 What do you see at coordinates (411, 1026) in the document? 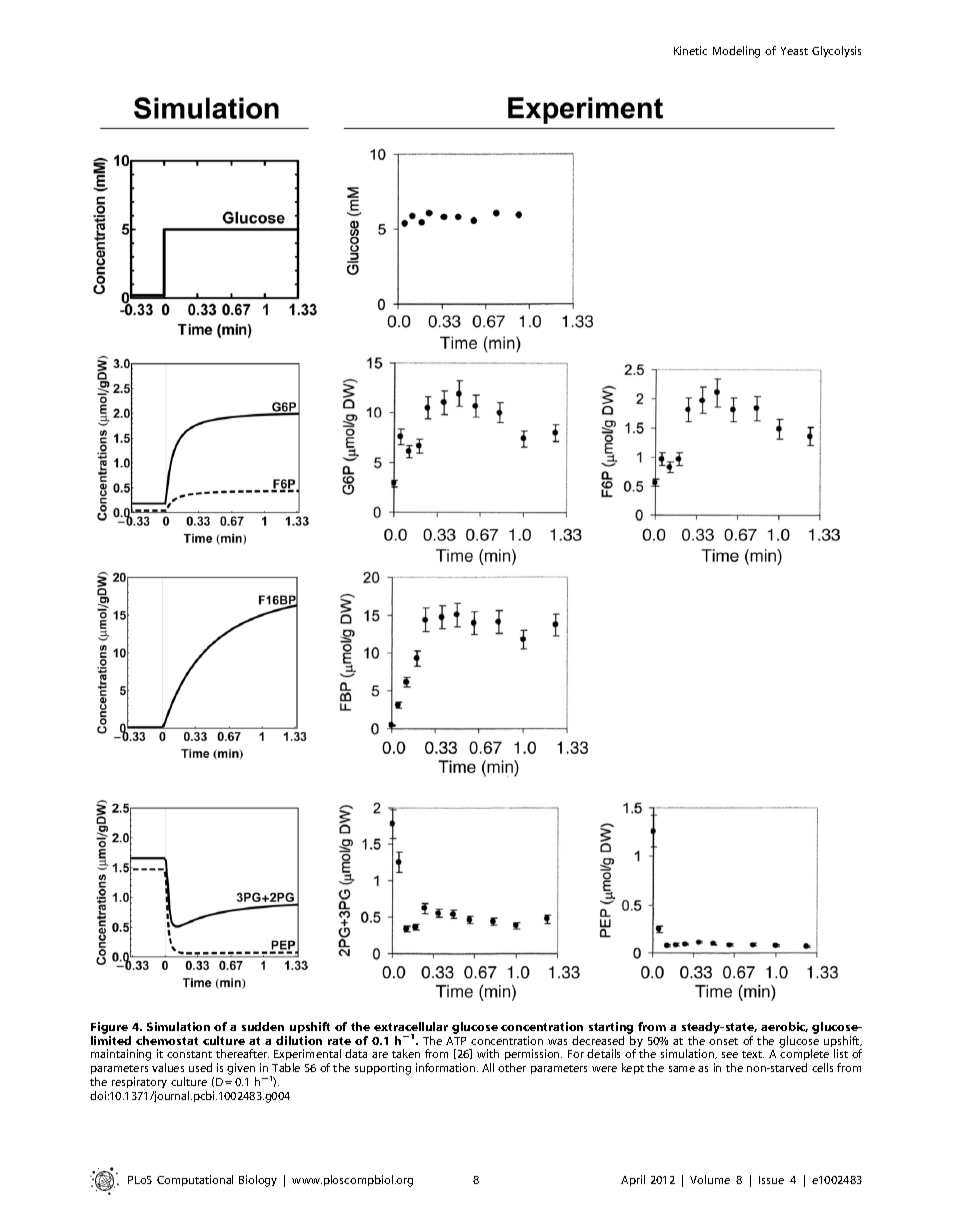
I see `extracellular` at bounding box center [411, 1026].
